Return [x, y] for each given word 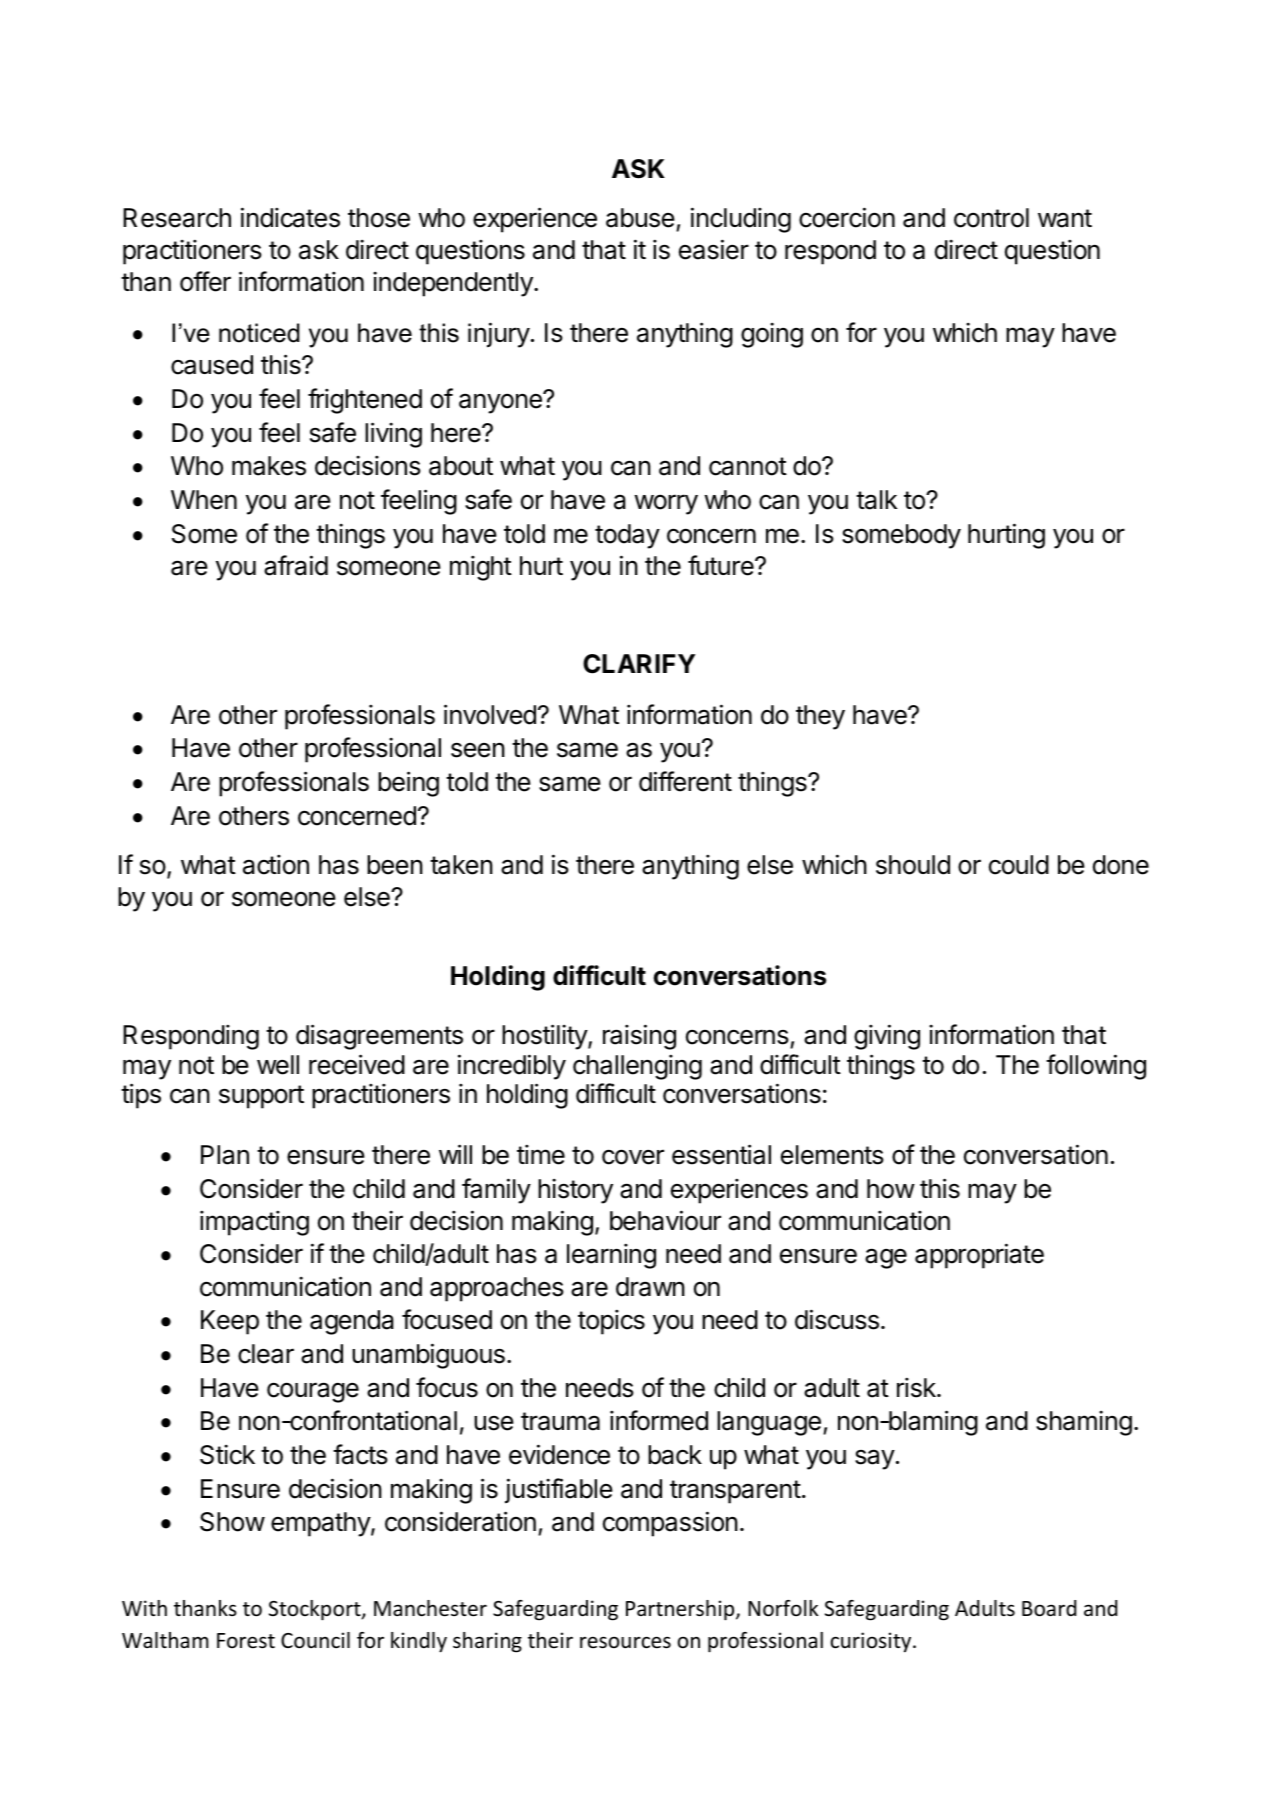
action [276, 865]
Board [1049, 1608]
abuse [640, 218]
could [1019, 865]
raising [639, 1037]
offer [205, 281]
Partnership [681, 1610]
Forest [246, 1641]
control [991, 218]
